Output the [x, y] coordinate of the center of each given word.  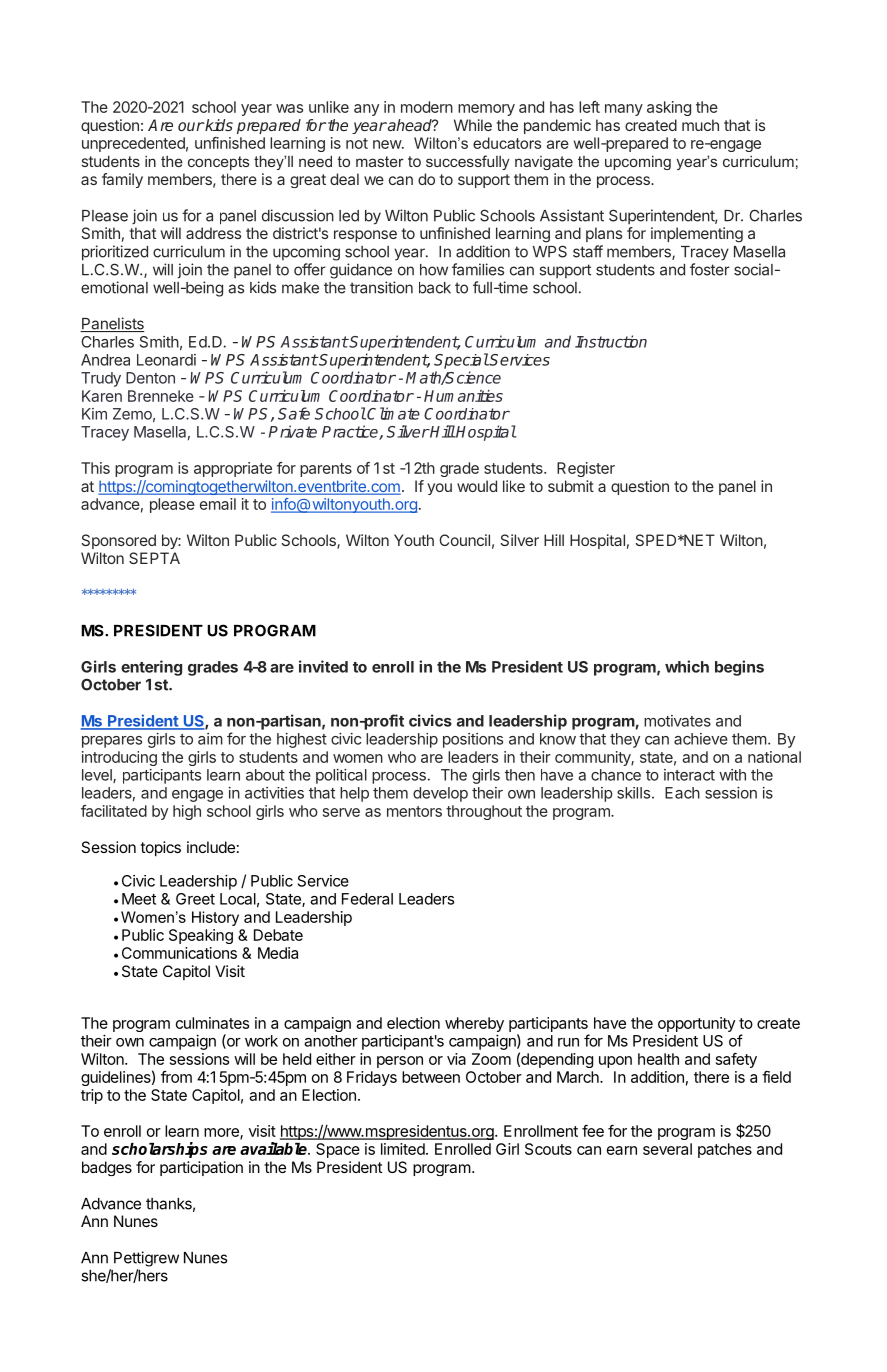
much [700, 125]
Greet [195, 899]
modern [427, 107]
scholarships [160, 1150]
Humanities [463, 396]
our [191, 126]
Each [682, 793]
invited [323, 666]
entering [151, 668]
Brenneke [161, 396]
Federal [367, 899]
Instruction [611, 341]
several [667, 1149]
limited [403, 1149]
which [687, 666]
